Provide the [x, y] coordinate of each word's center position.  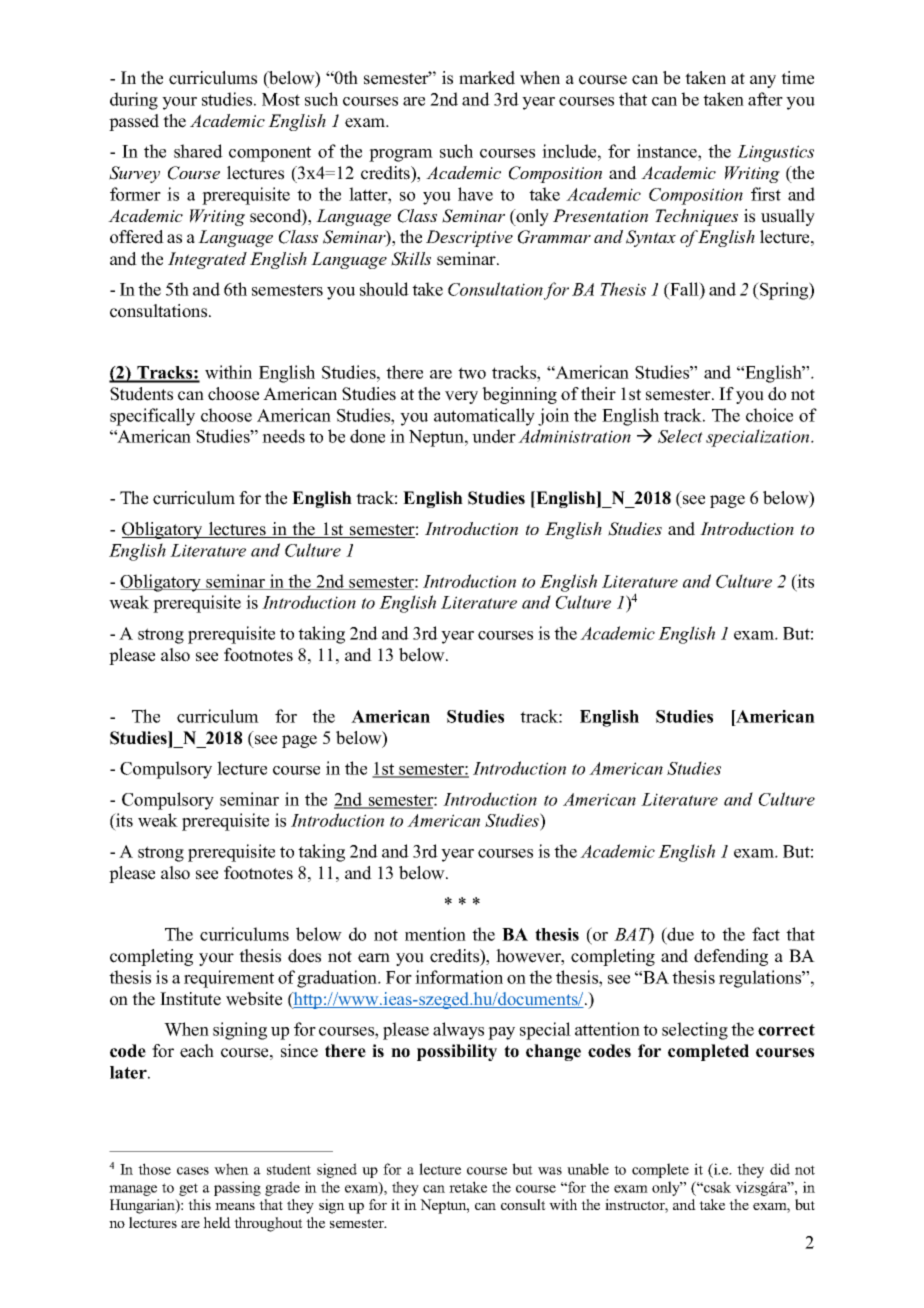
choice [769, 415]
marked [487, 78]
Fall [684, 289]
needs [283, 436]
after [765, 99]
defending [731, 957]
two [472, 373]
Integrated [207, 260]
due [680, 934]
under [494, 436]
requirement [229, 979]
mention [435, 934]
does [304, 956]
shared [198, 151]
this [199, 1204]
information [459, 977]
